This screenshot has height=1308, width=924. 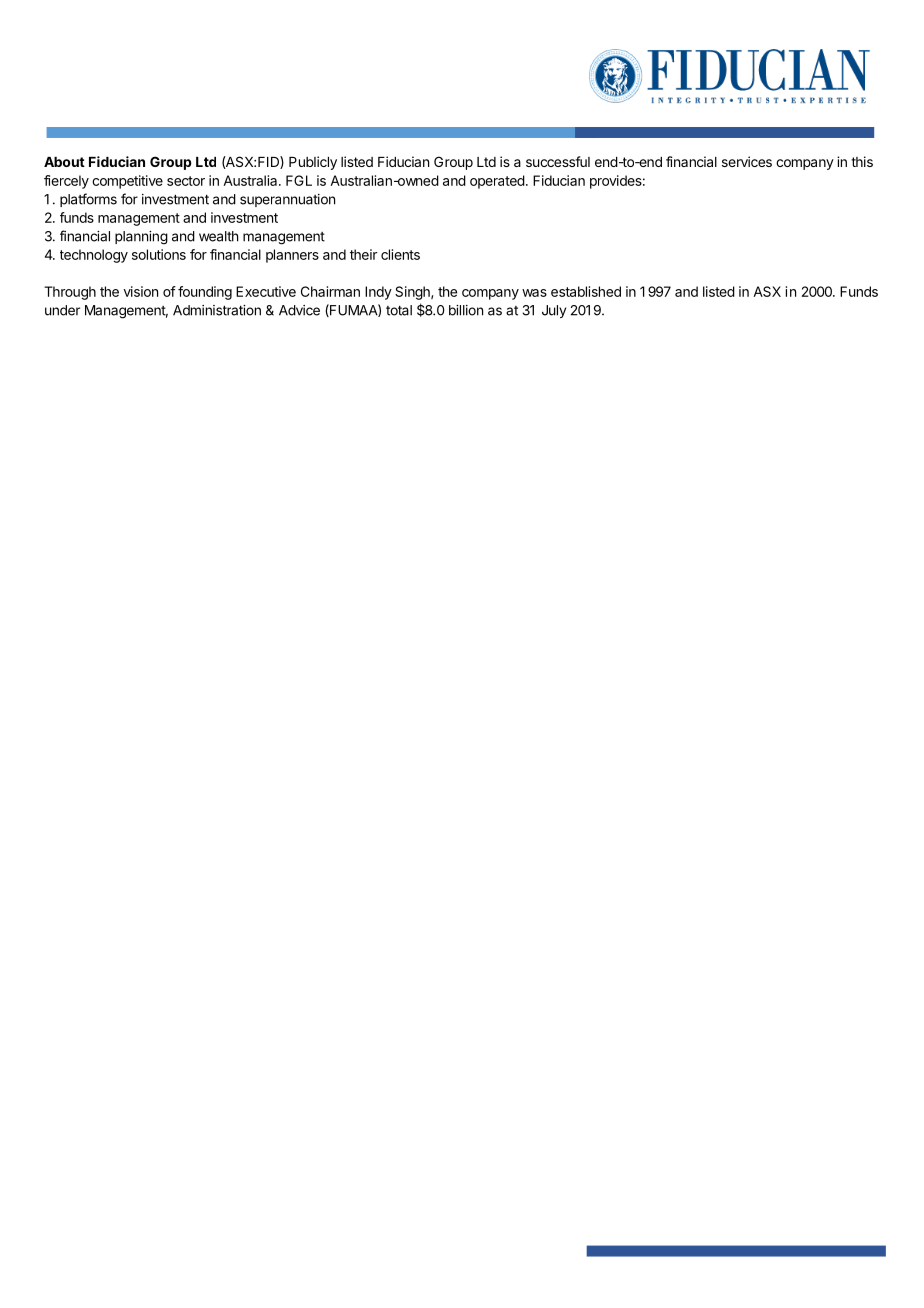 What do you see at coordinates (159, 254) in the screenshot?
I see `solutions` at bounding box center [159, 254].
